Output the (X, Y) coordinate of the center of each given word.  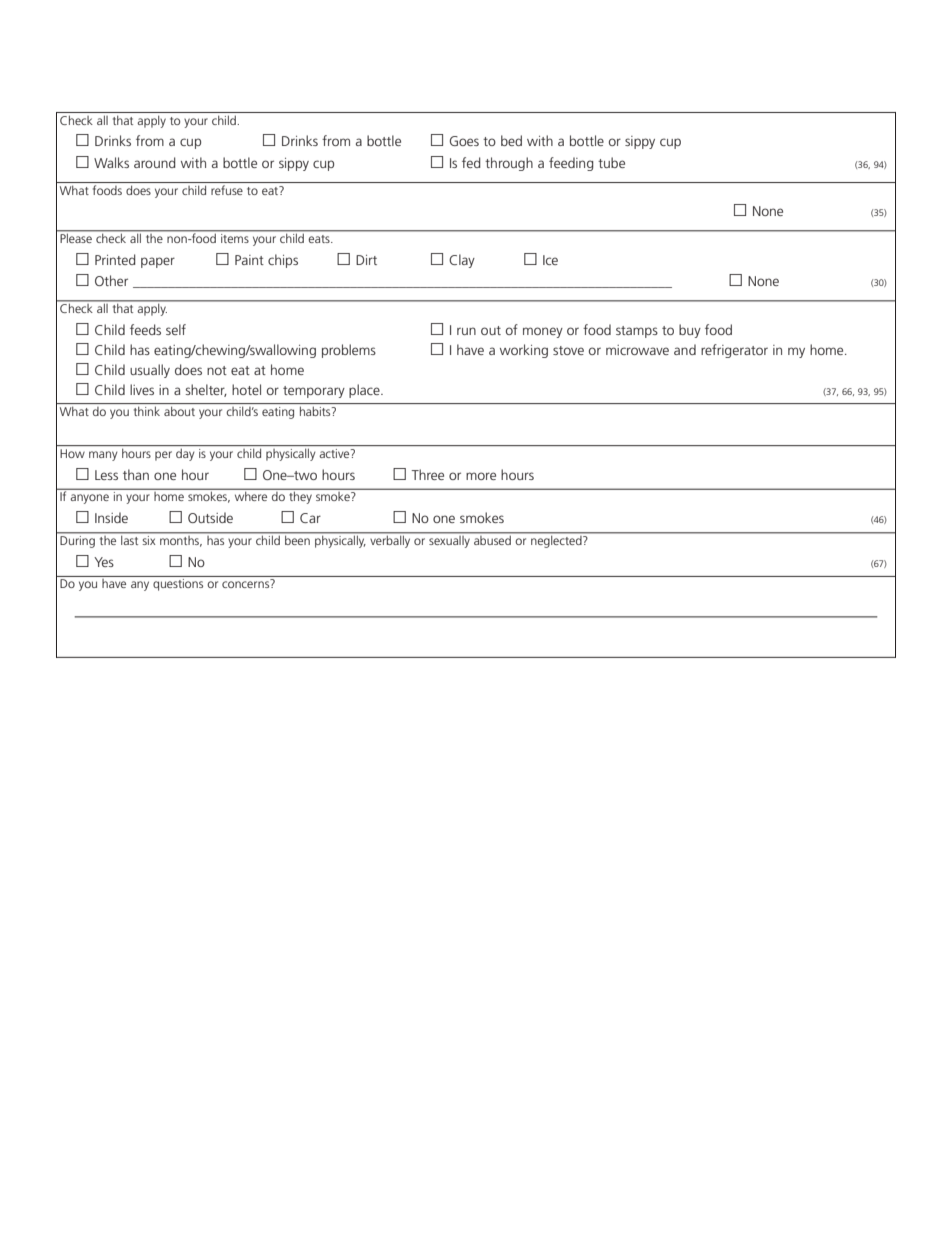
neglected (556, 540)
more (481, 476)
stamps (637, 332)
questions (178, 585)
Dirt (366, 260)
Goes (464, 141)
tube (611, 162)
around (155, 162)
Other (111, 280)
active (335, 453)
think (147, 411)
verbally (390, 540)
